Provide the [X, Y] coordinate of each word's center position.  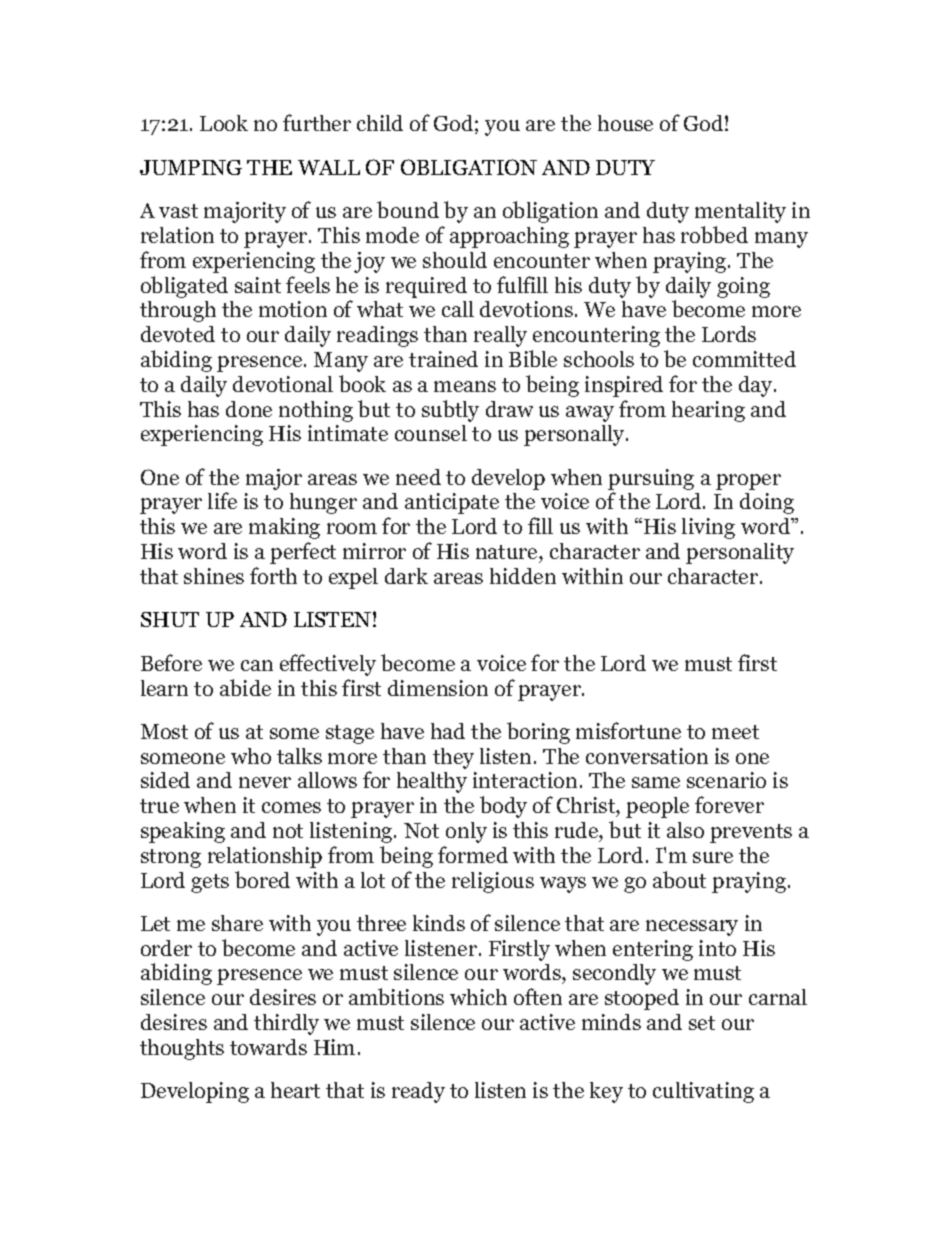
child [380, 123]
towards [268, 1047]
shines [214, 576]
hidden [523, 576]
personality [740, 553]
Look [224, 123]
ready [418, 1092]
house [625, 123]
